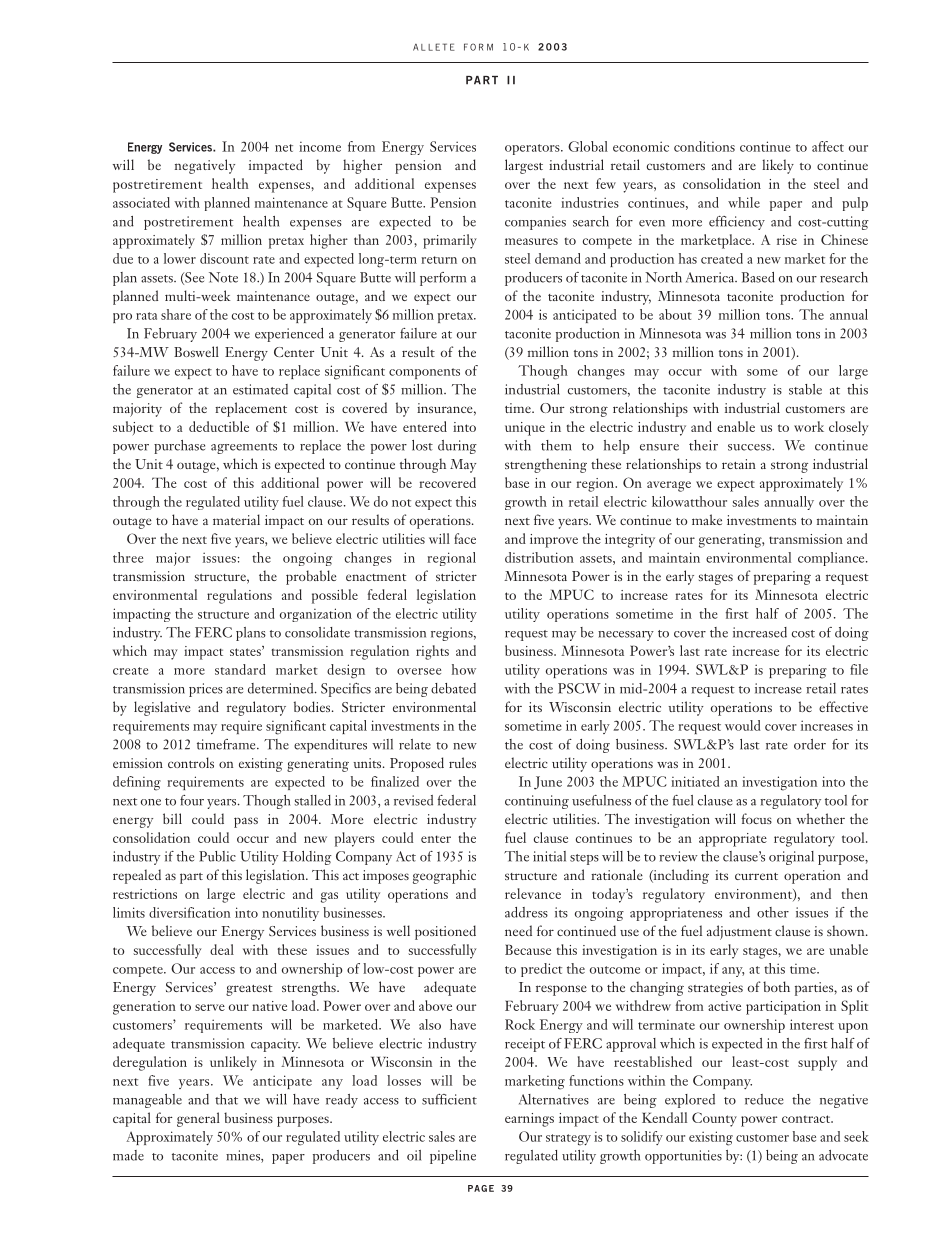  Describe the element at coordinates (756, 876) in the document. I see `current` at that location.
